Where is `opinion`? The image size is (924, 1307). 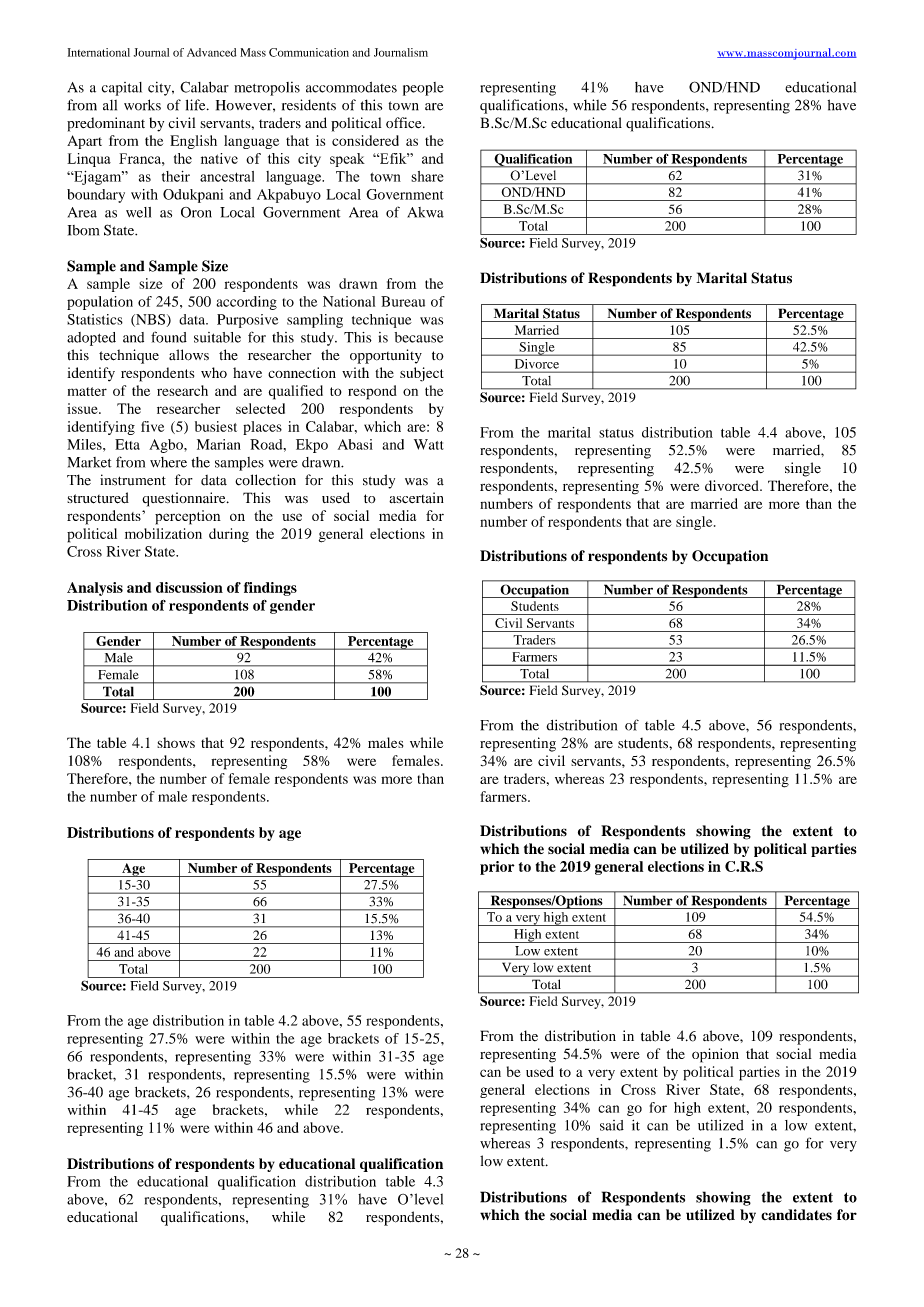
opinion is located at coordinates (715, 1055).
